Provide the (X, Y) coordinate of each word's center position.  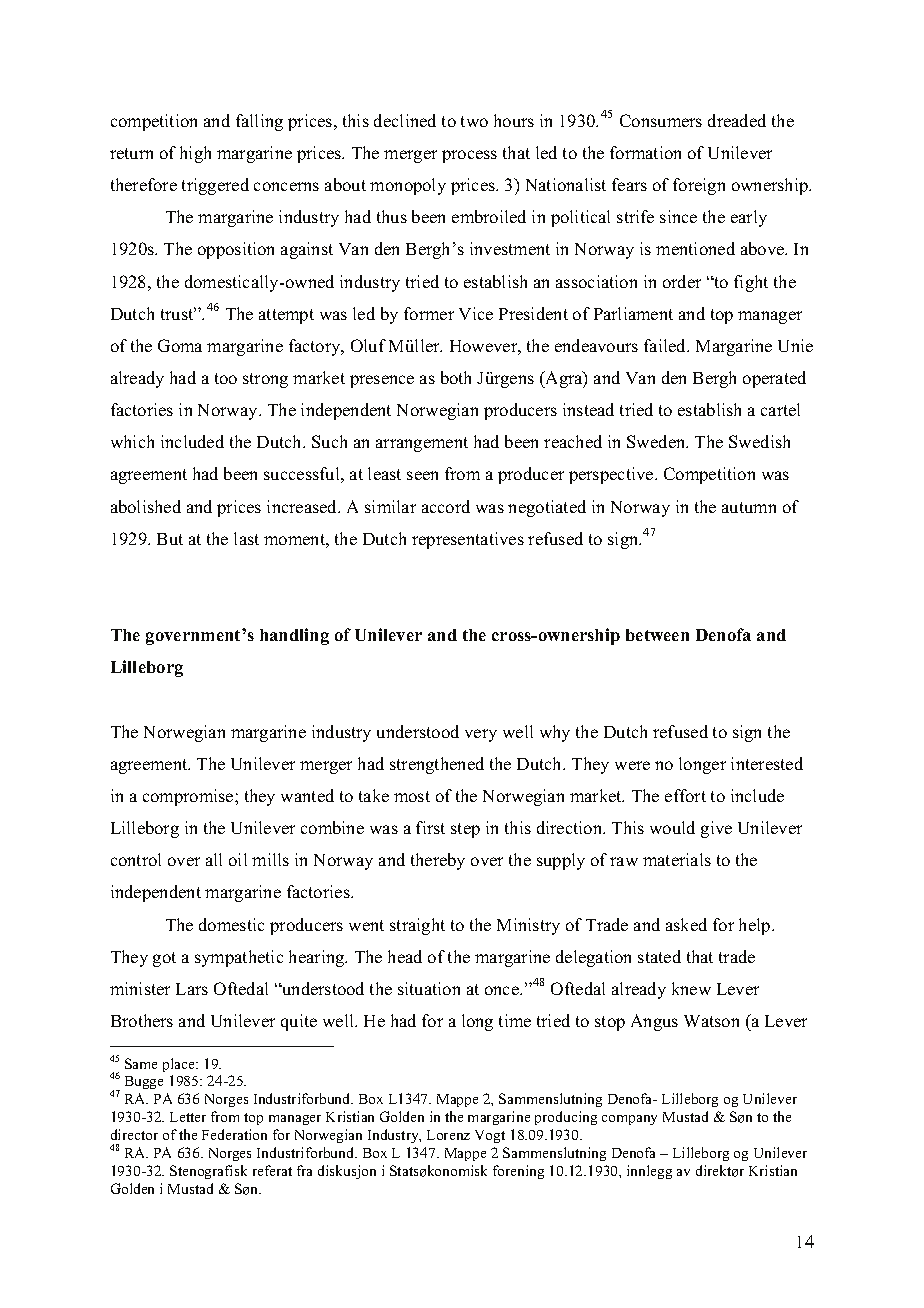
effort (685, 795)
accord (446, 506)
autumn (749, 507)
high (195, 154)
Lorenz (448, 1135)
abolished (146, 506)
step (465, 830)
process (469, 156)
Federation (234, 1134)
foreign (699, 186)
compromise (189, 797)
